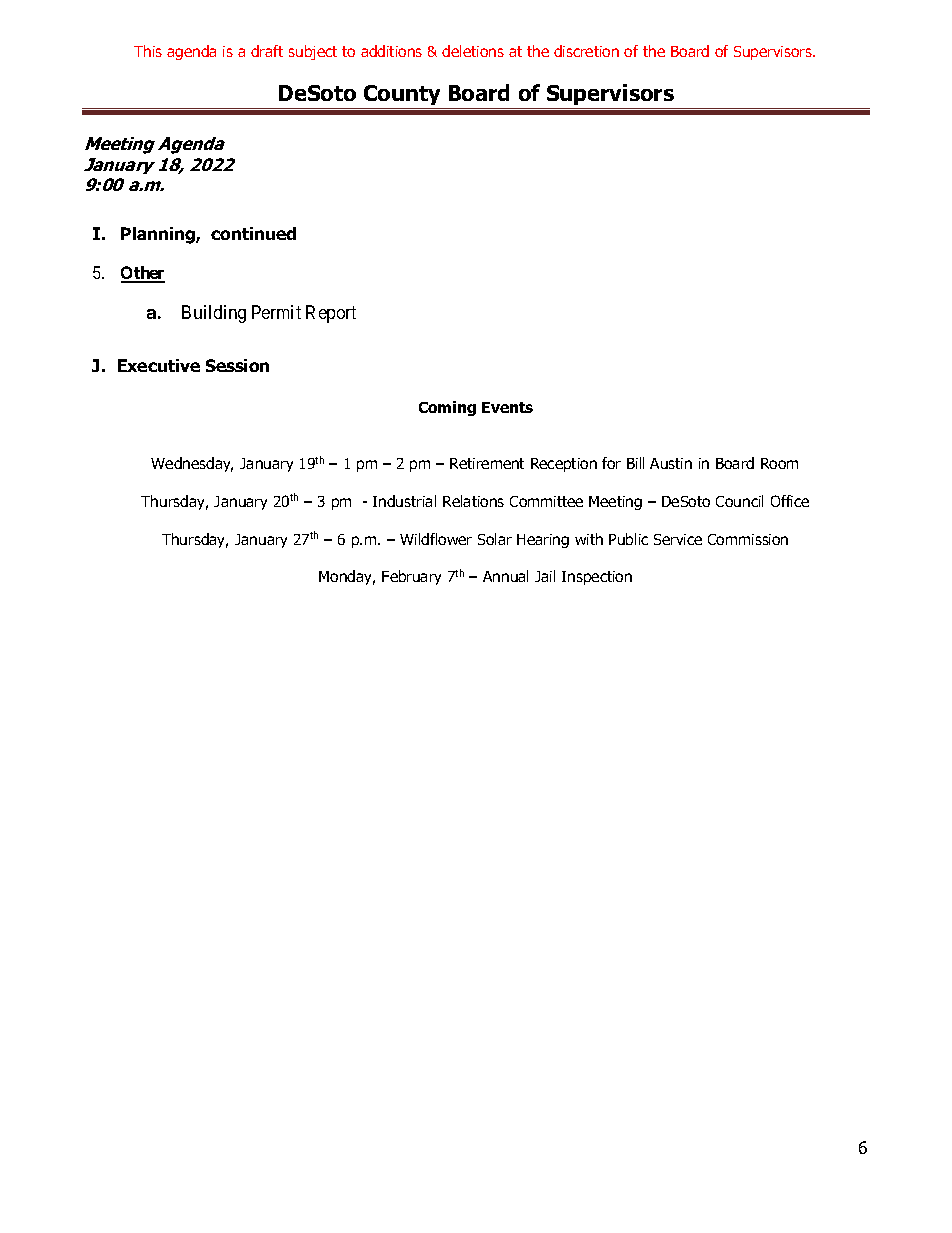 This screenshot has height=1233, width=952. Describe the element at coordinates (505, 576) in the screenshot. I see `Annual` at that location.
